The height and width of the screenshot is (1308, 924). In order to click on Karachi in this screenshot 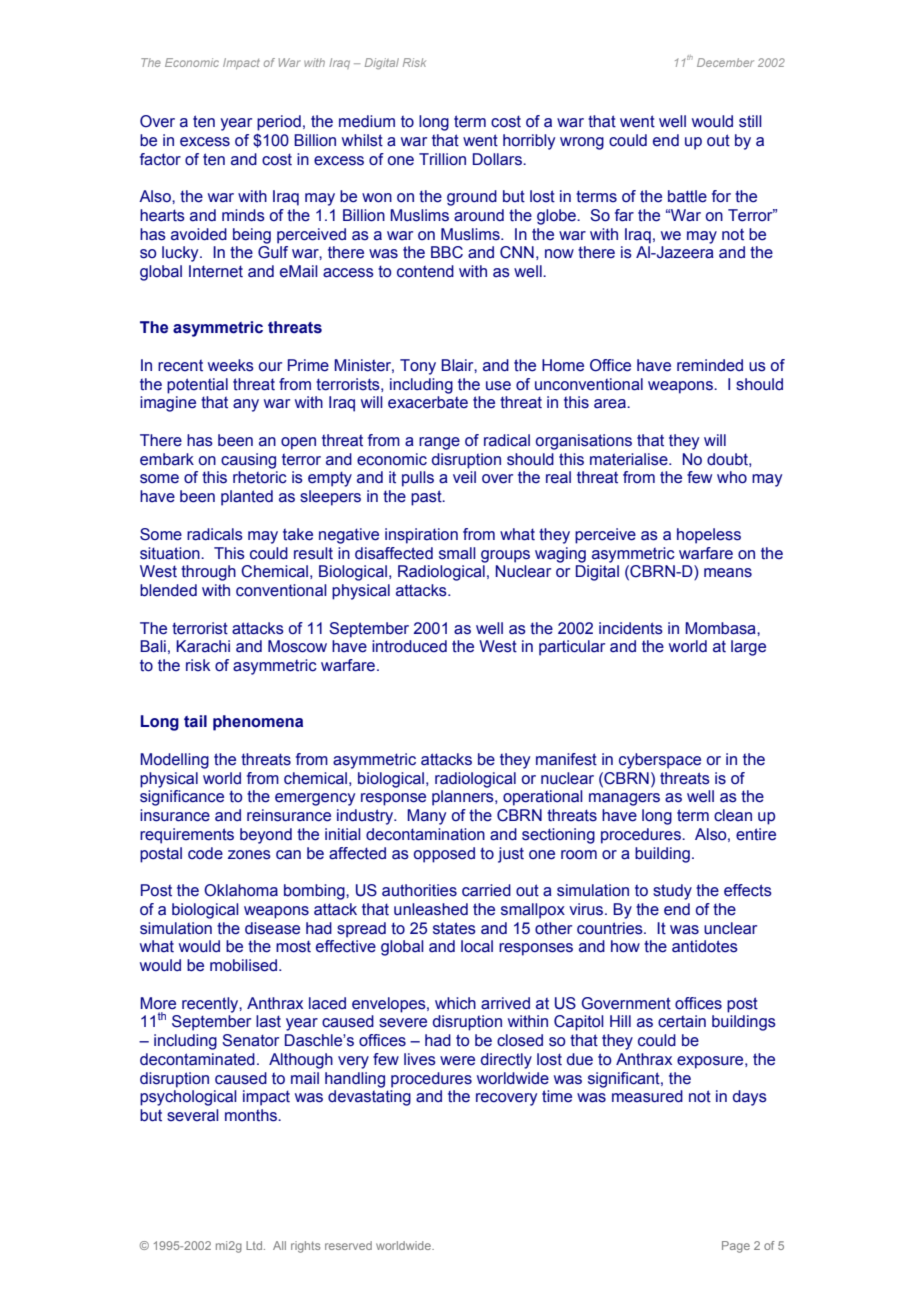, I will do `click(203, 646)`.
